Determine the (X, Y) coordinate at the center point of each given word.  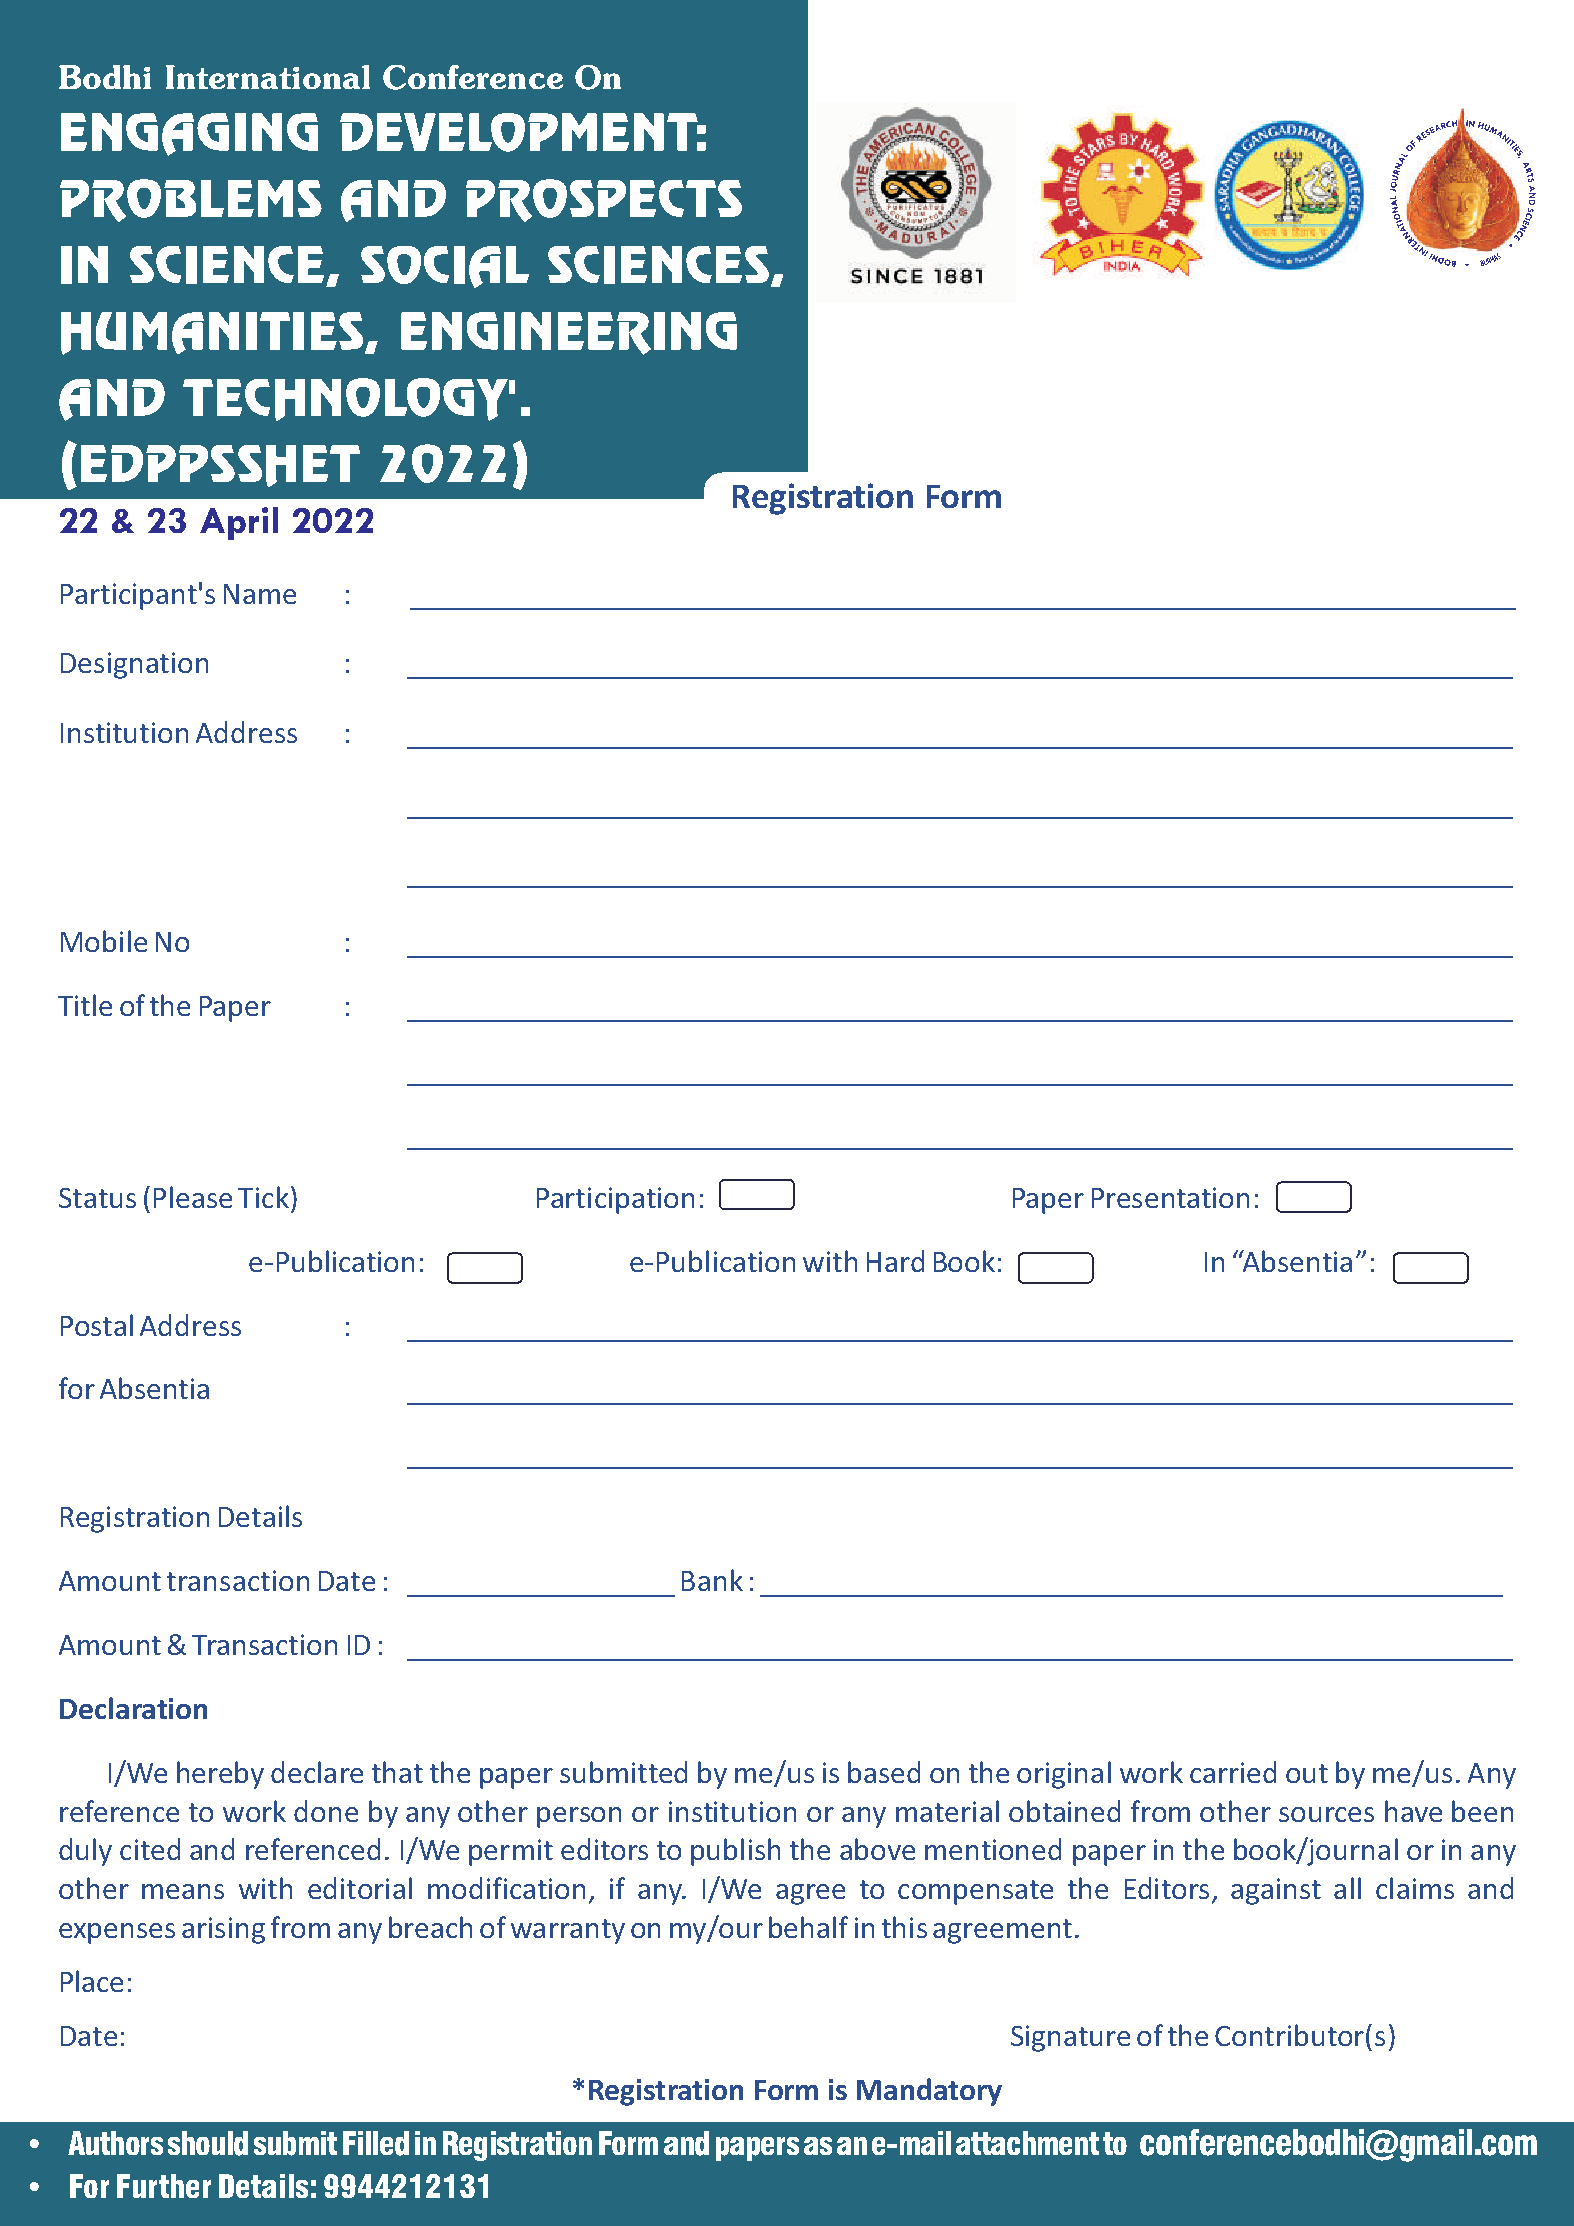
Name (260, 594)
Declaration (133, 1708)
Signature (1070, 2038)
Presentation (1170, 1197)
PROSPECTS (604, 200)
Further (164, 2186)
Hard (895, 1261)
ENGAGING (189, 134)
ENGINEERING (569, 333)
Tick (263, 1197)
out (1307, 1773)
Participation (615, 1200)
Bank (712, 1580)
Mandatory (929, 2092)
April (239, 523)
